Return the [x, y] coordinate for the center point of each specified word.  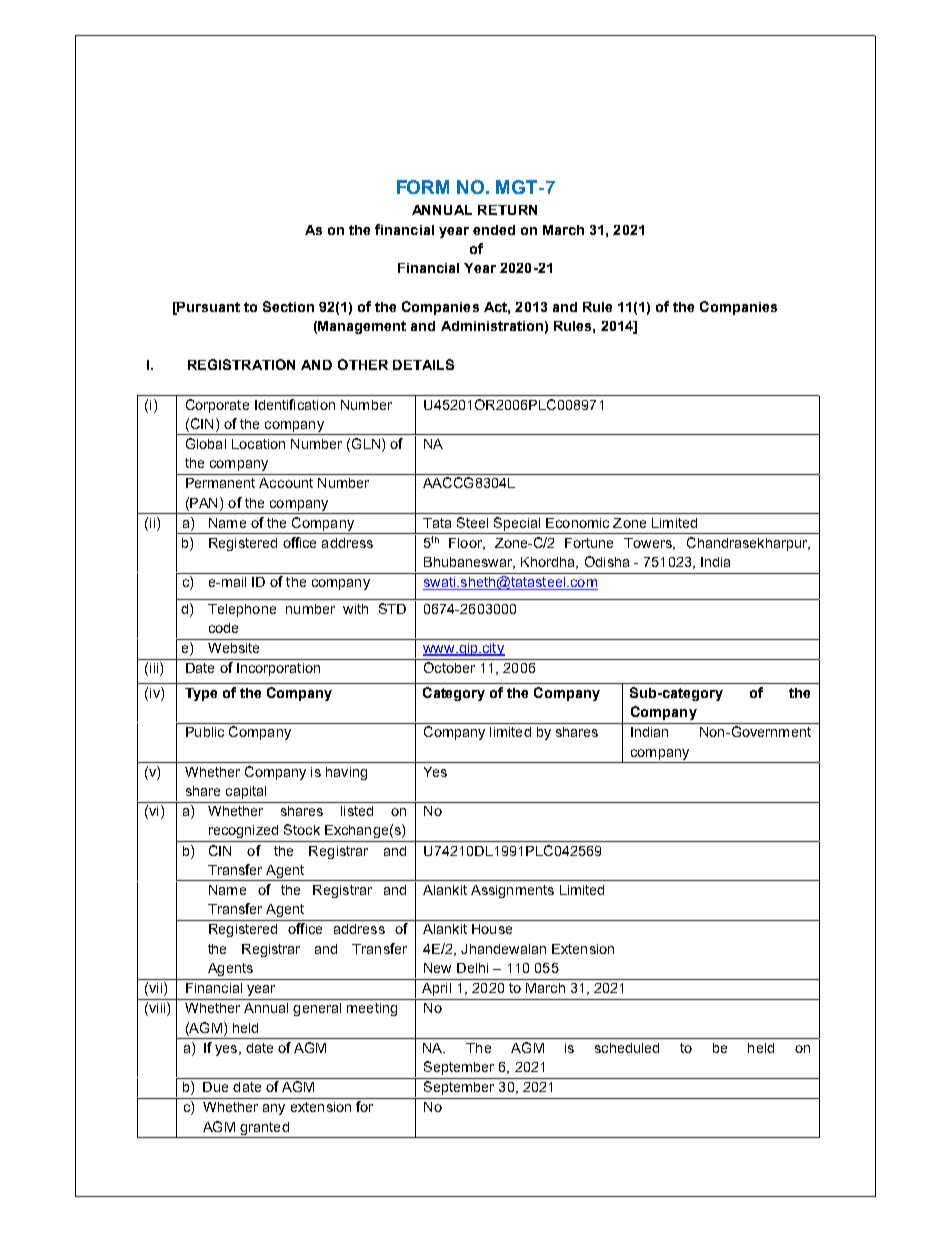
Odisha [607, 561]
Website [233, 648]
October [449, 667]
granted [264, 1128]
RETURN [507, 210]
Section [288, 306]
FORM [423, 187]
